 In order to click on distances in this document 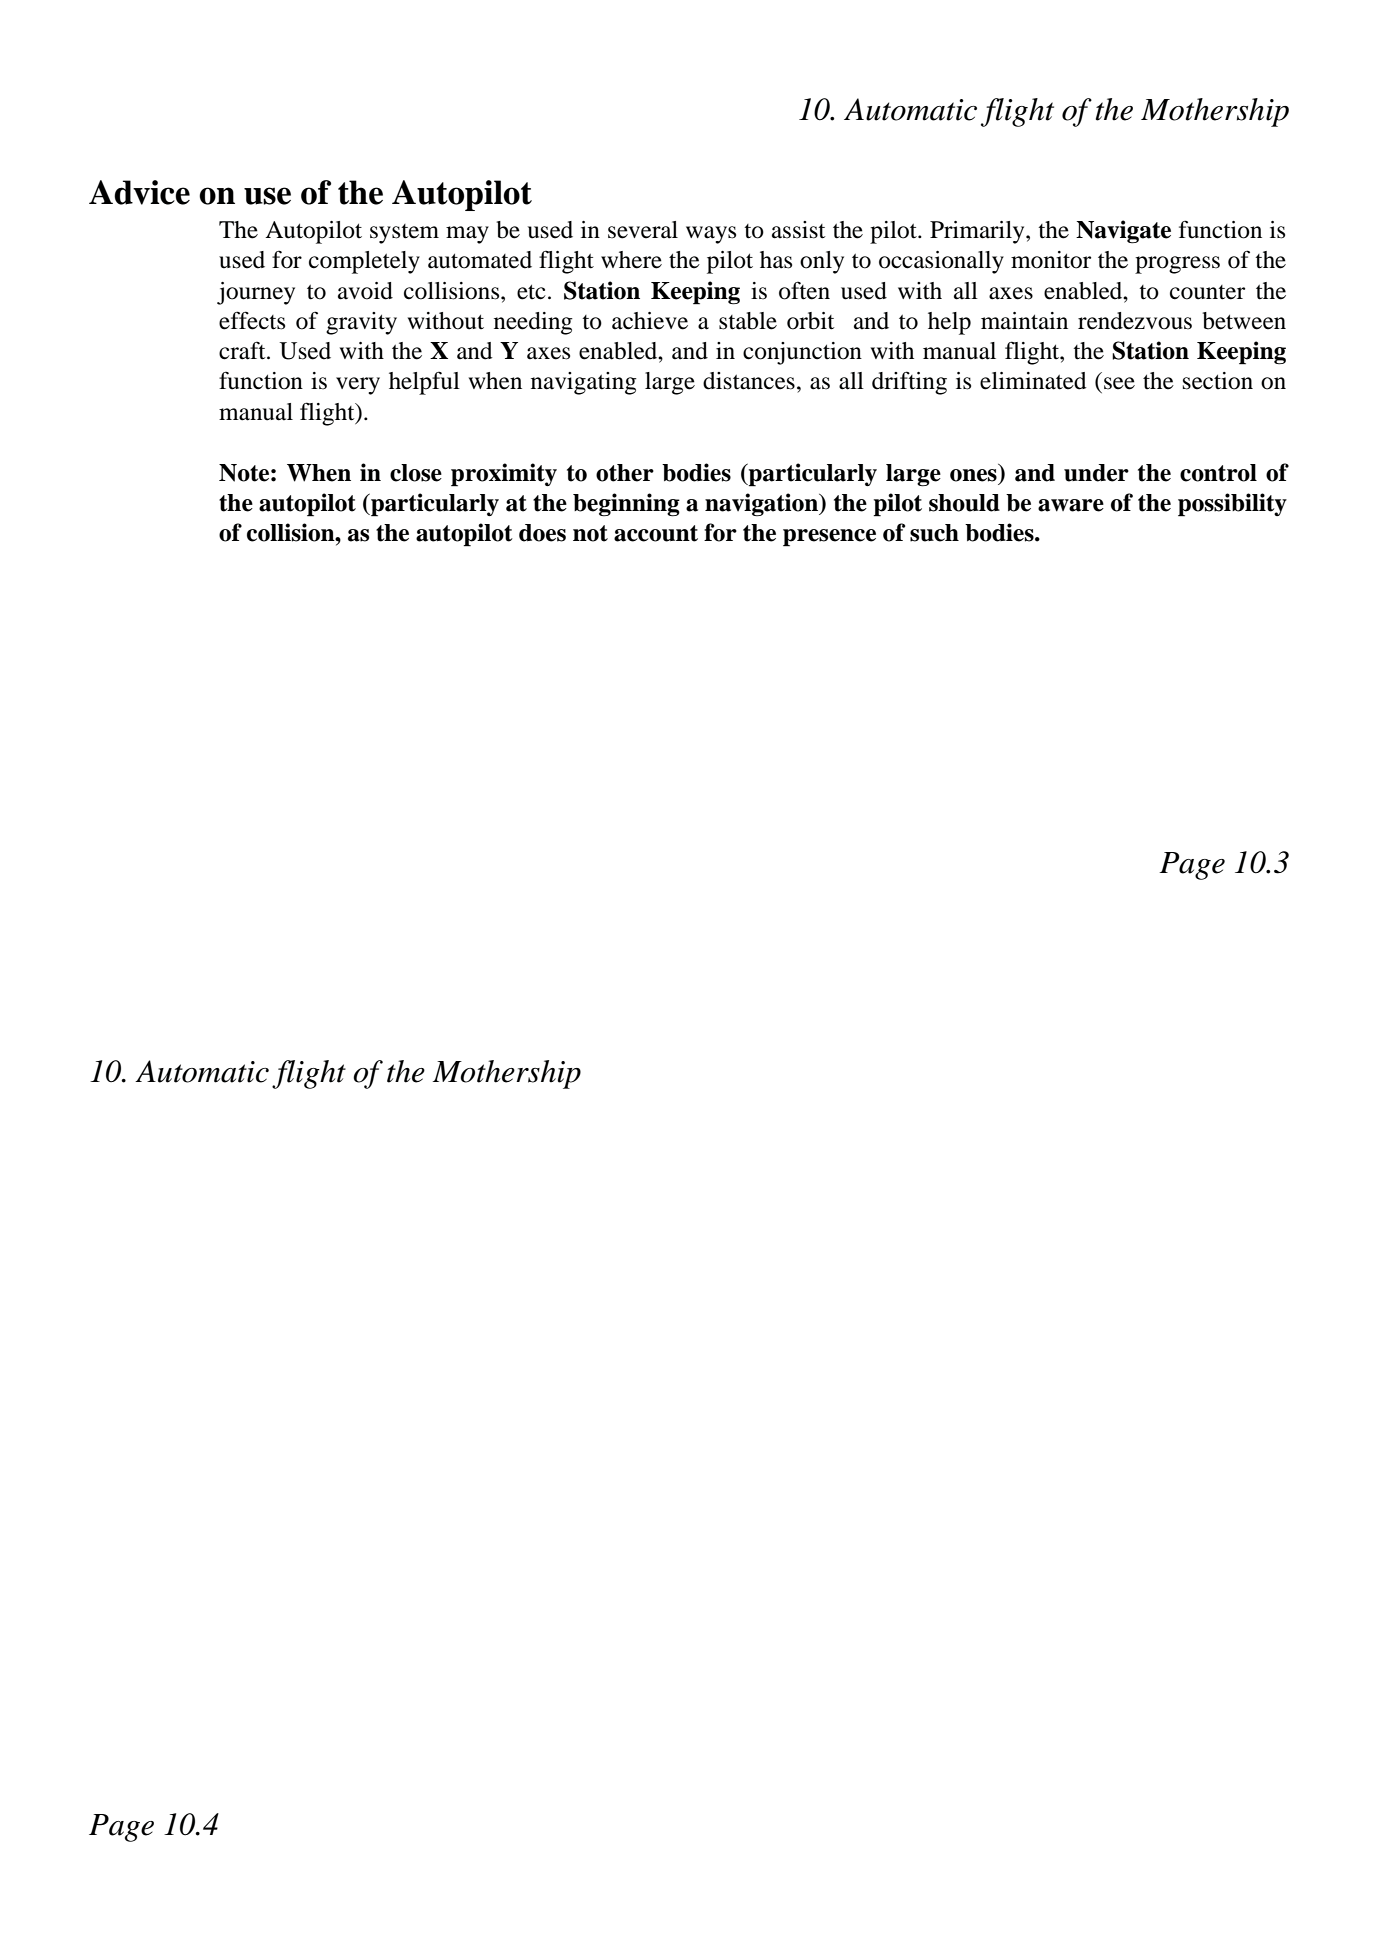, I will do `click(749, 381)`.
